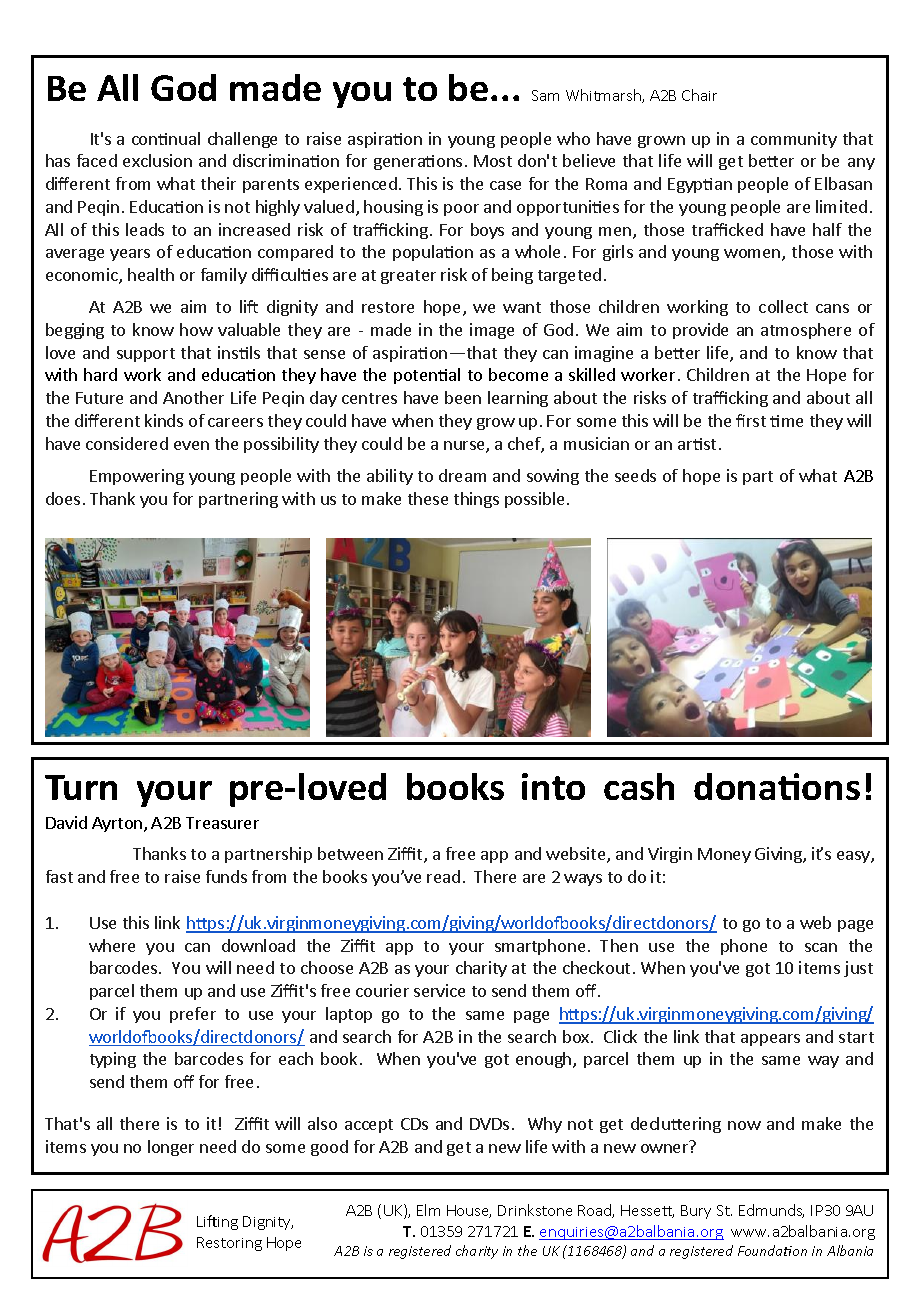 This page has width=924, height=1308. What do you see at coordinates (439, 990) in the page?
I see `service` at bounding box center [439, 990].
